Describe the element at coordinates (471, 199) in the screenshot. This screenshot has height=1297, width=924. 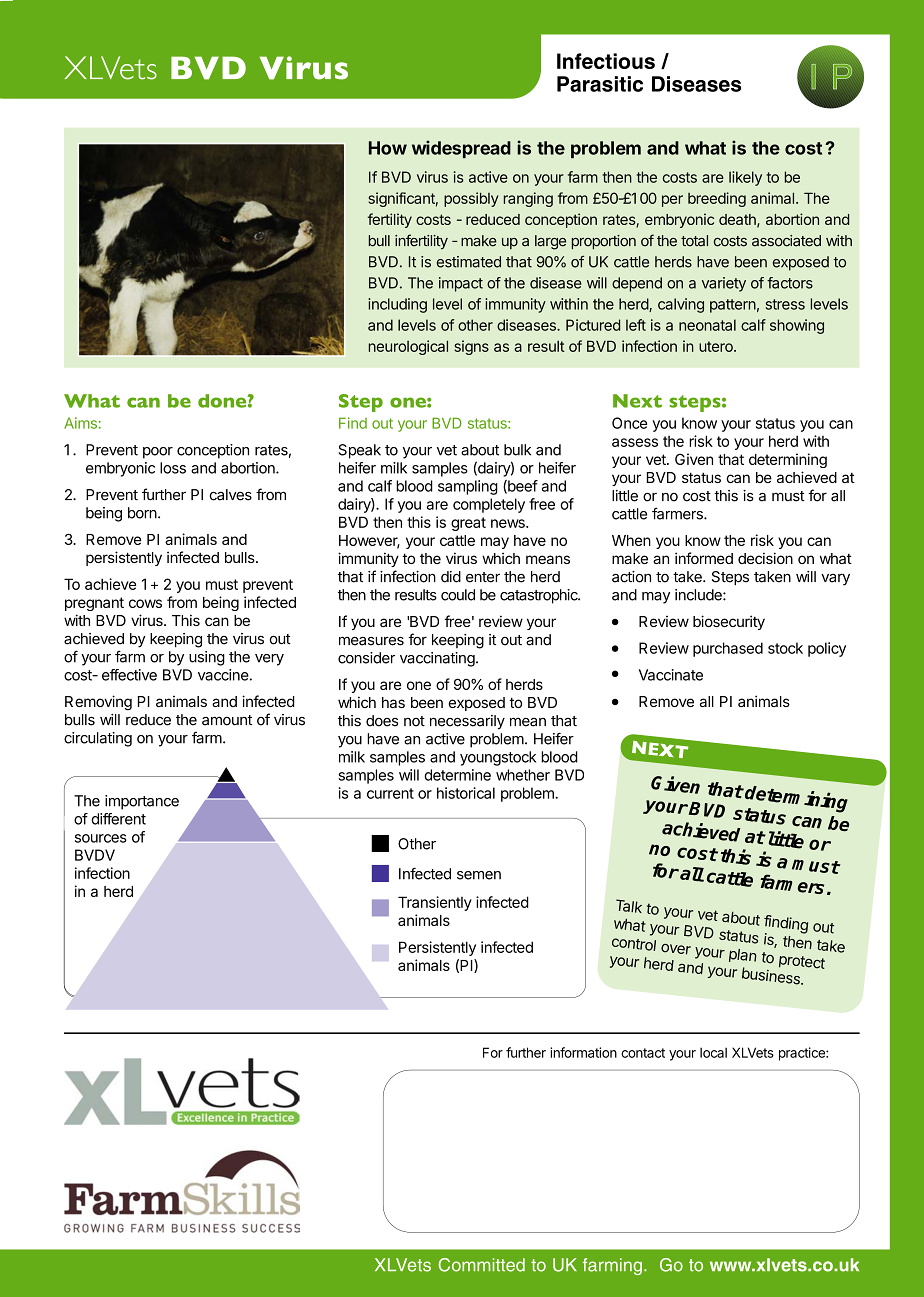
I see `possibly` at that location.
